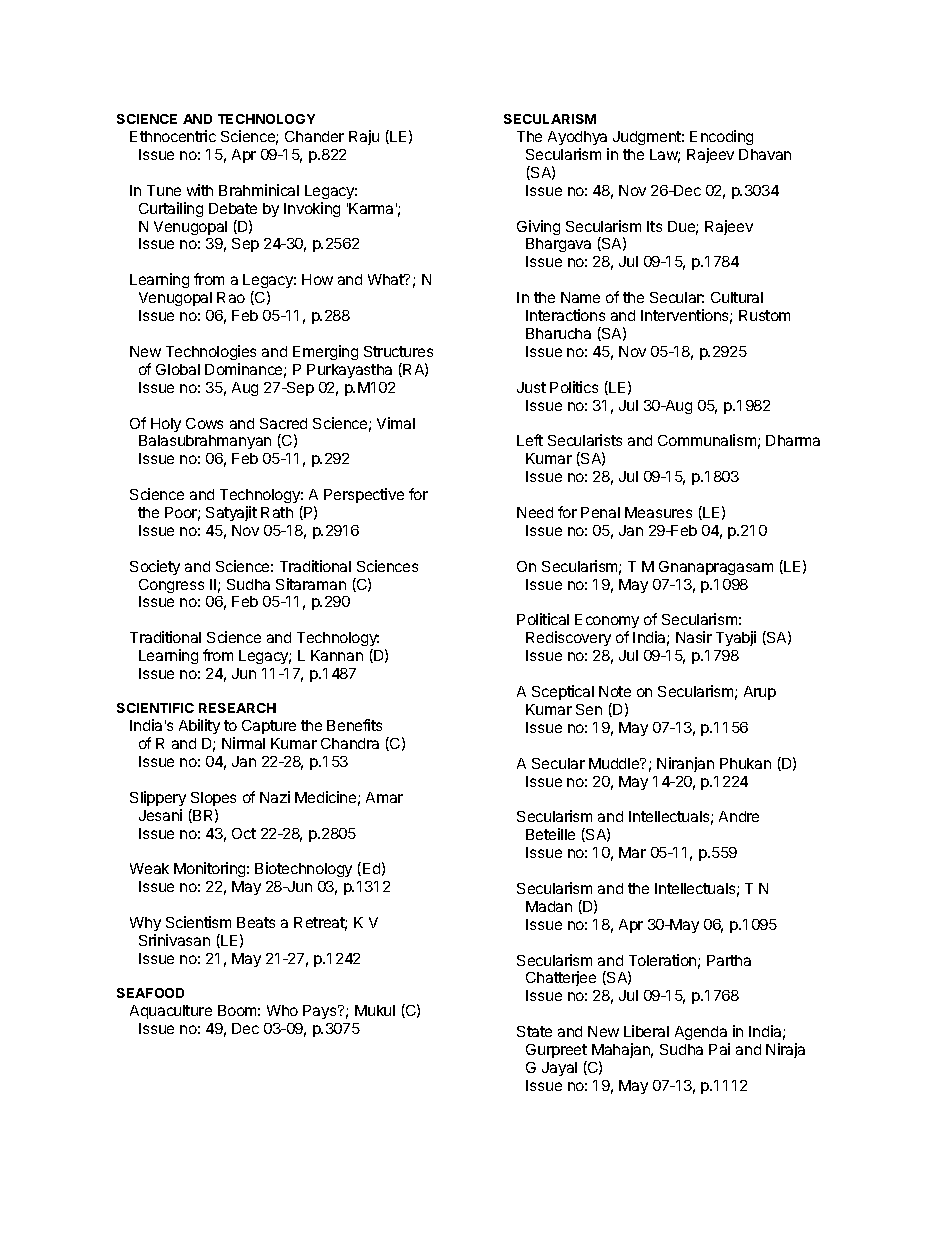 This screenshot has height=1233, width=952. Describe the element at coordinates (199, 726) in the screenshot. I see `Ability` at that location.
